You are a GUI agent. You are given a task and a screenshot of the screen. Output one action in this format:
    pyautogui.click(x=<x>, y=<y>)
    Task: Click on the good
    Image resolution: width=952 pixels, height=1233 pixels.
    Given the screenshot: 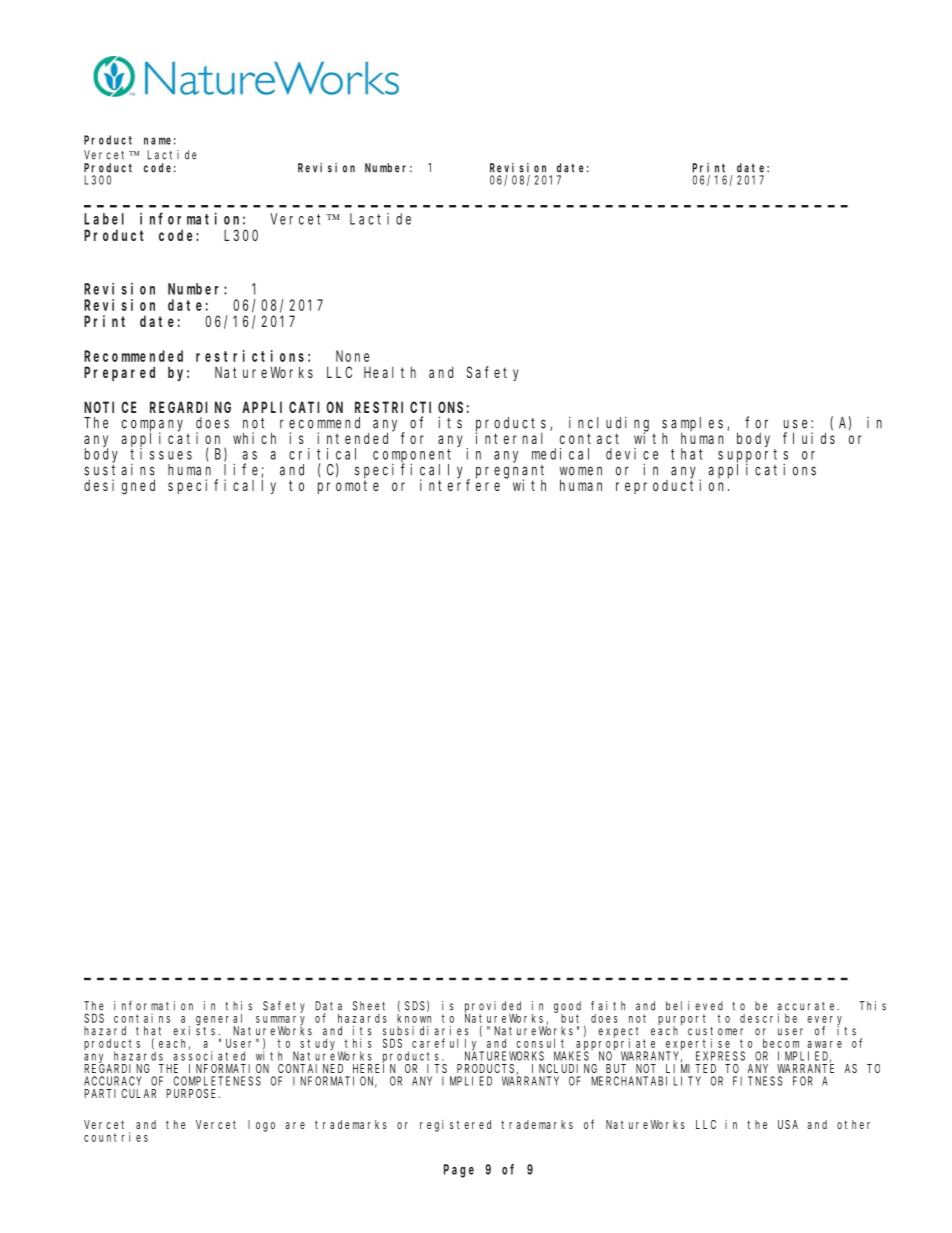 What is the action you would take?
    pyautogui.click(x=567, y=1008)
